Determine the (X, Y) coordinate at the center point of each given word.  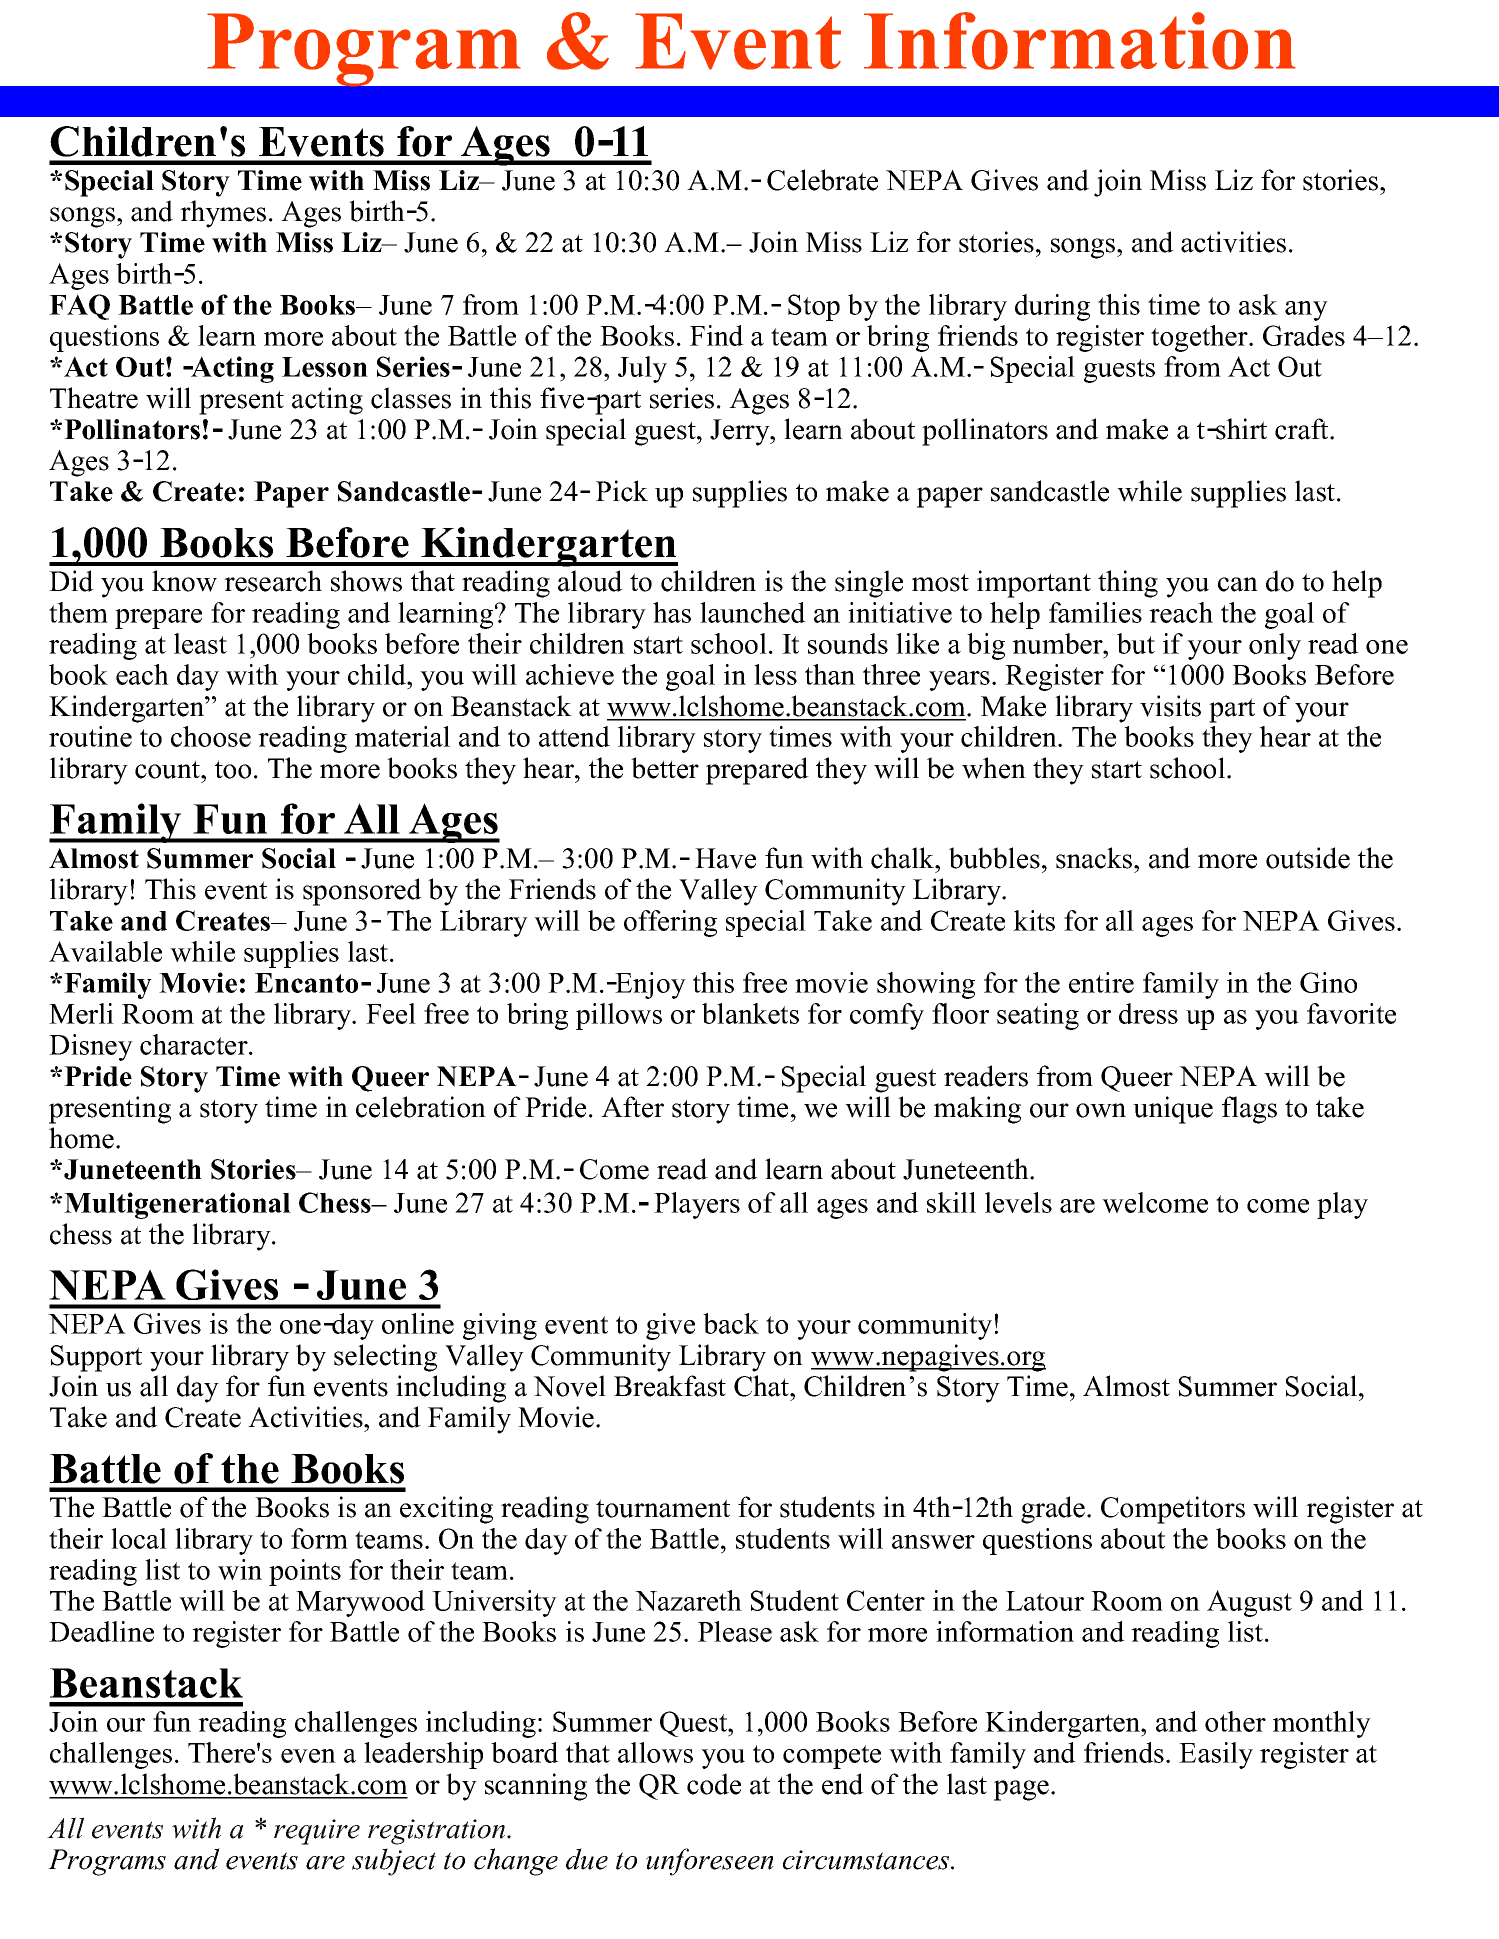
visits (1170, 706)
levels (1018, 1202)
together (1200, 338)
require (317, 1832)
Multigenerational (177, 1205)
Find (717, 335)
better (665, 768)
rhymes (223, 214)
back (731, 1323)
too (233, 769)
